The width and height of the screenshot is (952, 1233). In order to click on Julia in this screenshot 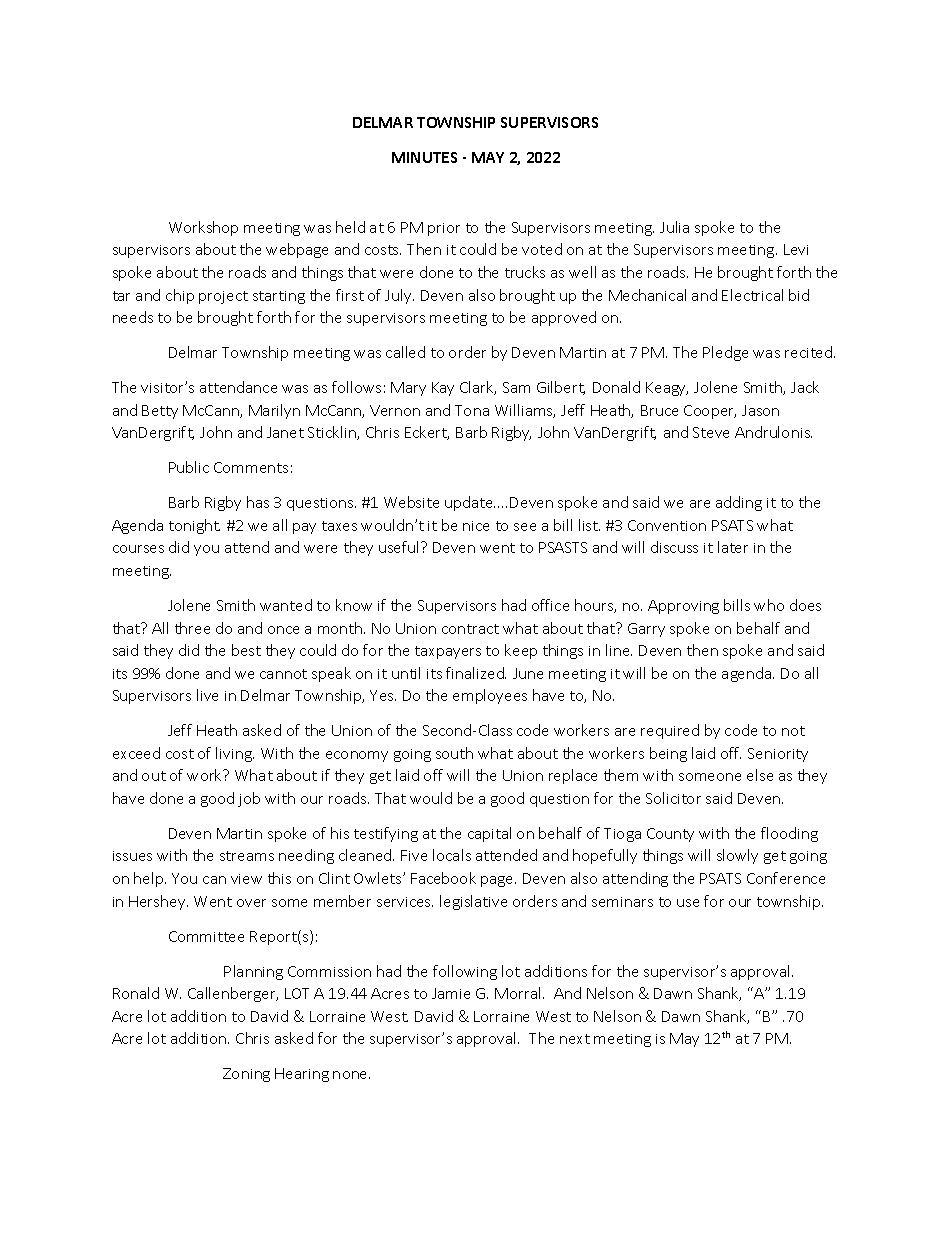, I will do `click(674, 227)`.
